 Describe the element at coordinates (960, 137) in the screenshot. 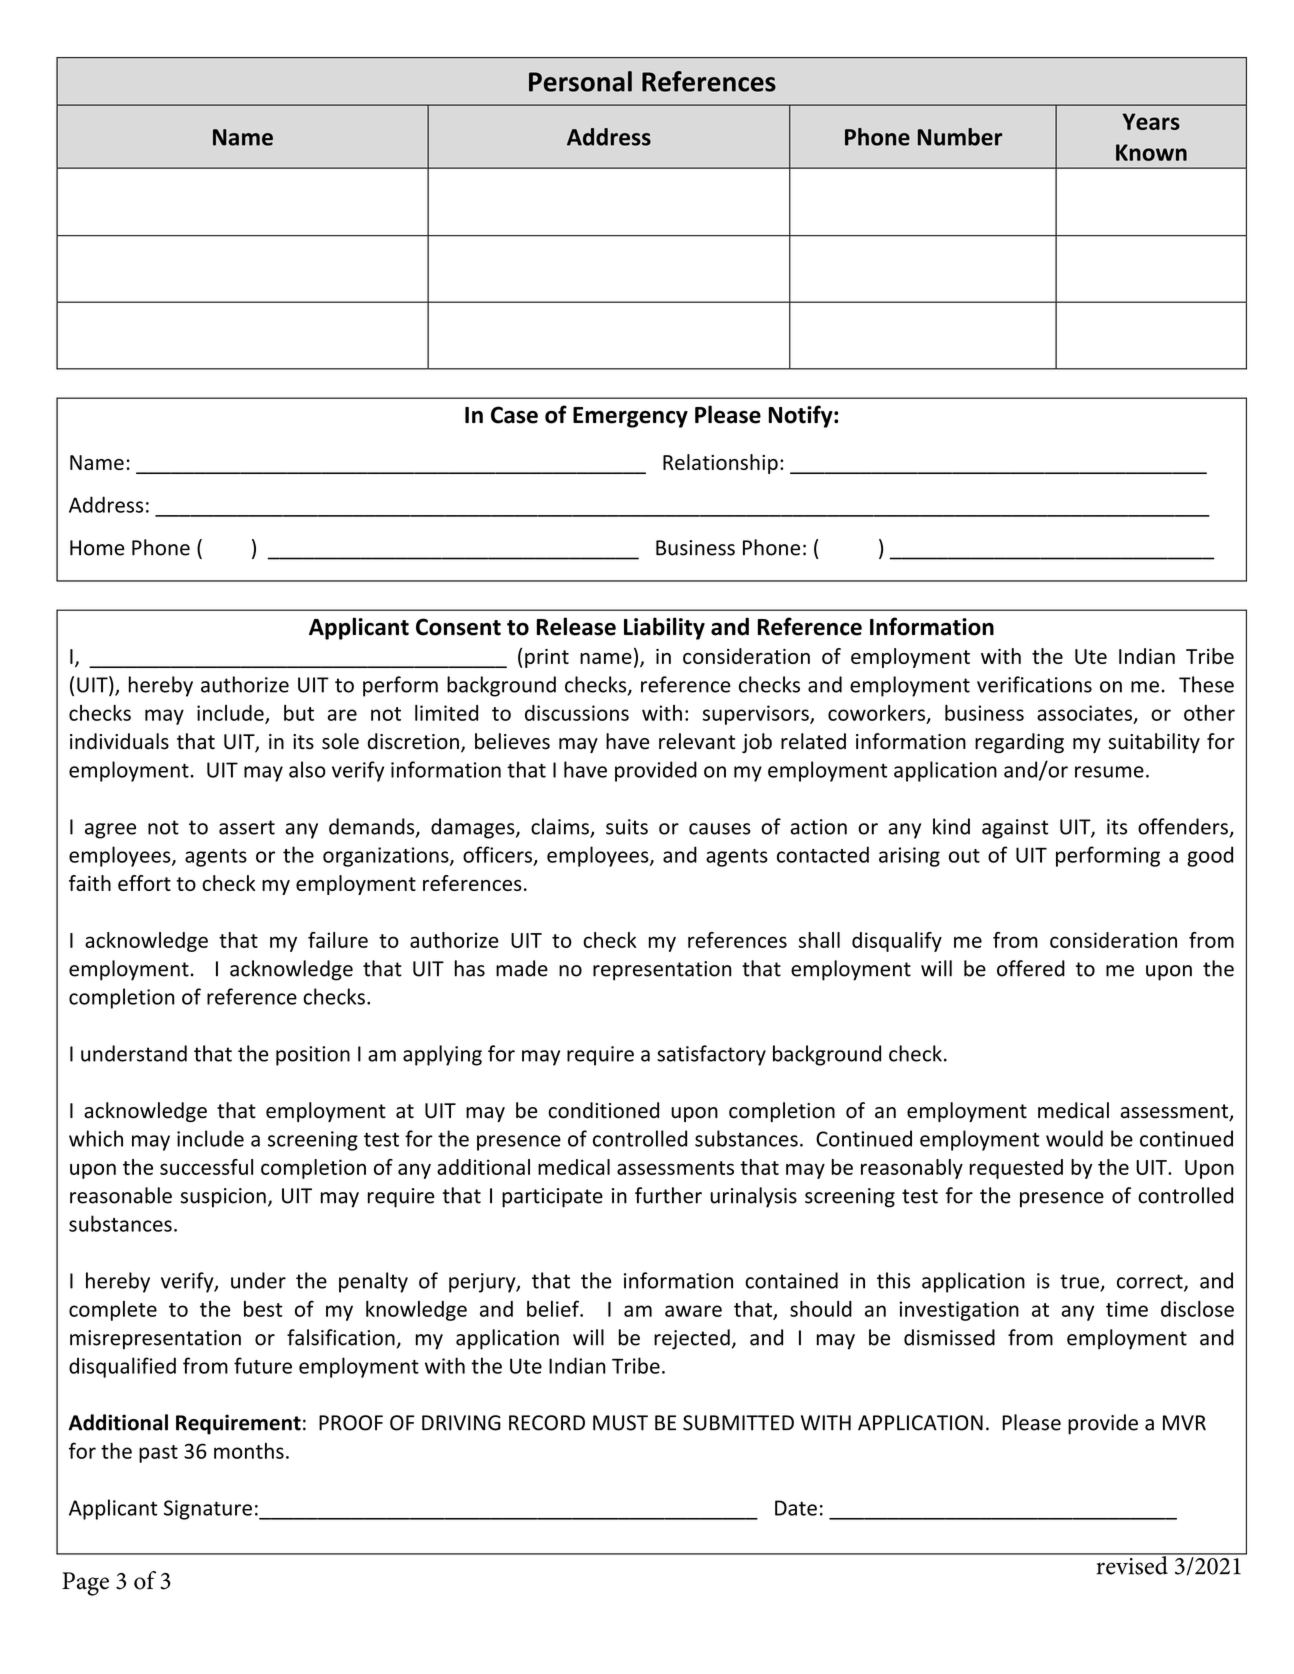

I see `Number` at that location.
